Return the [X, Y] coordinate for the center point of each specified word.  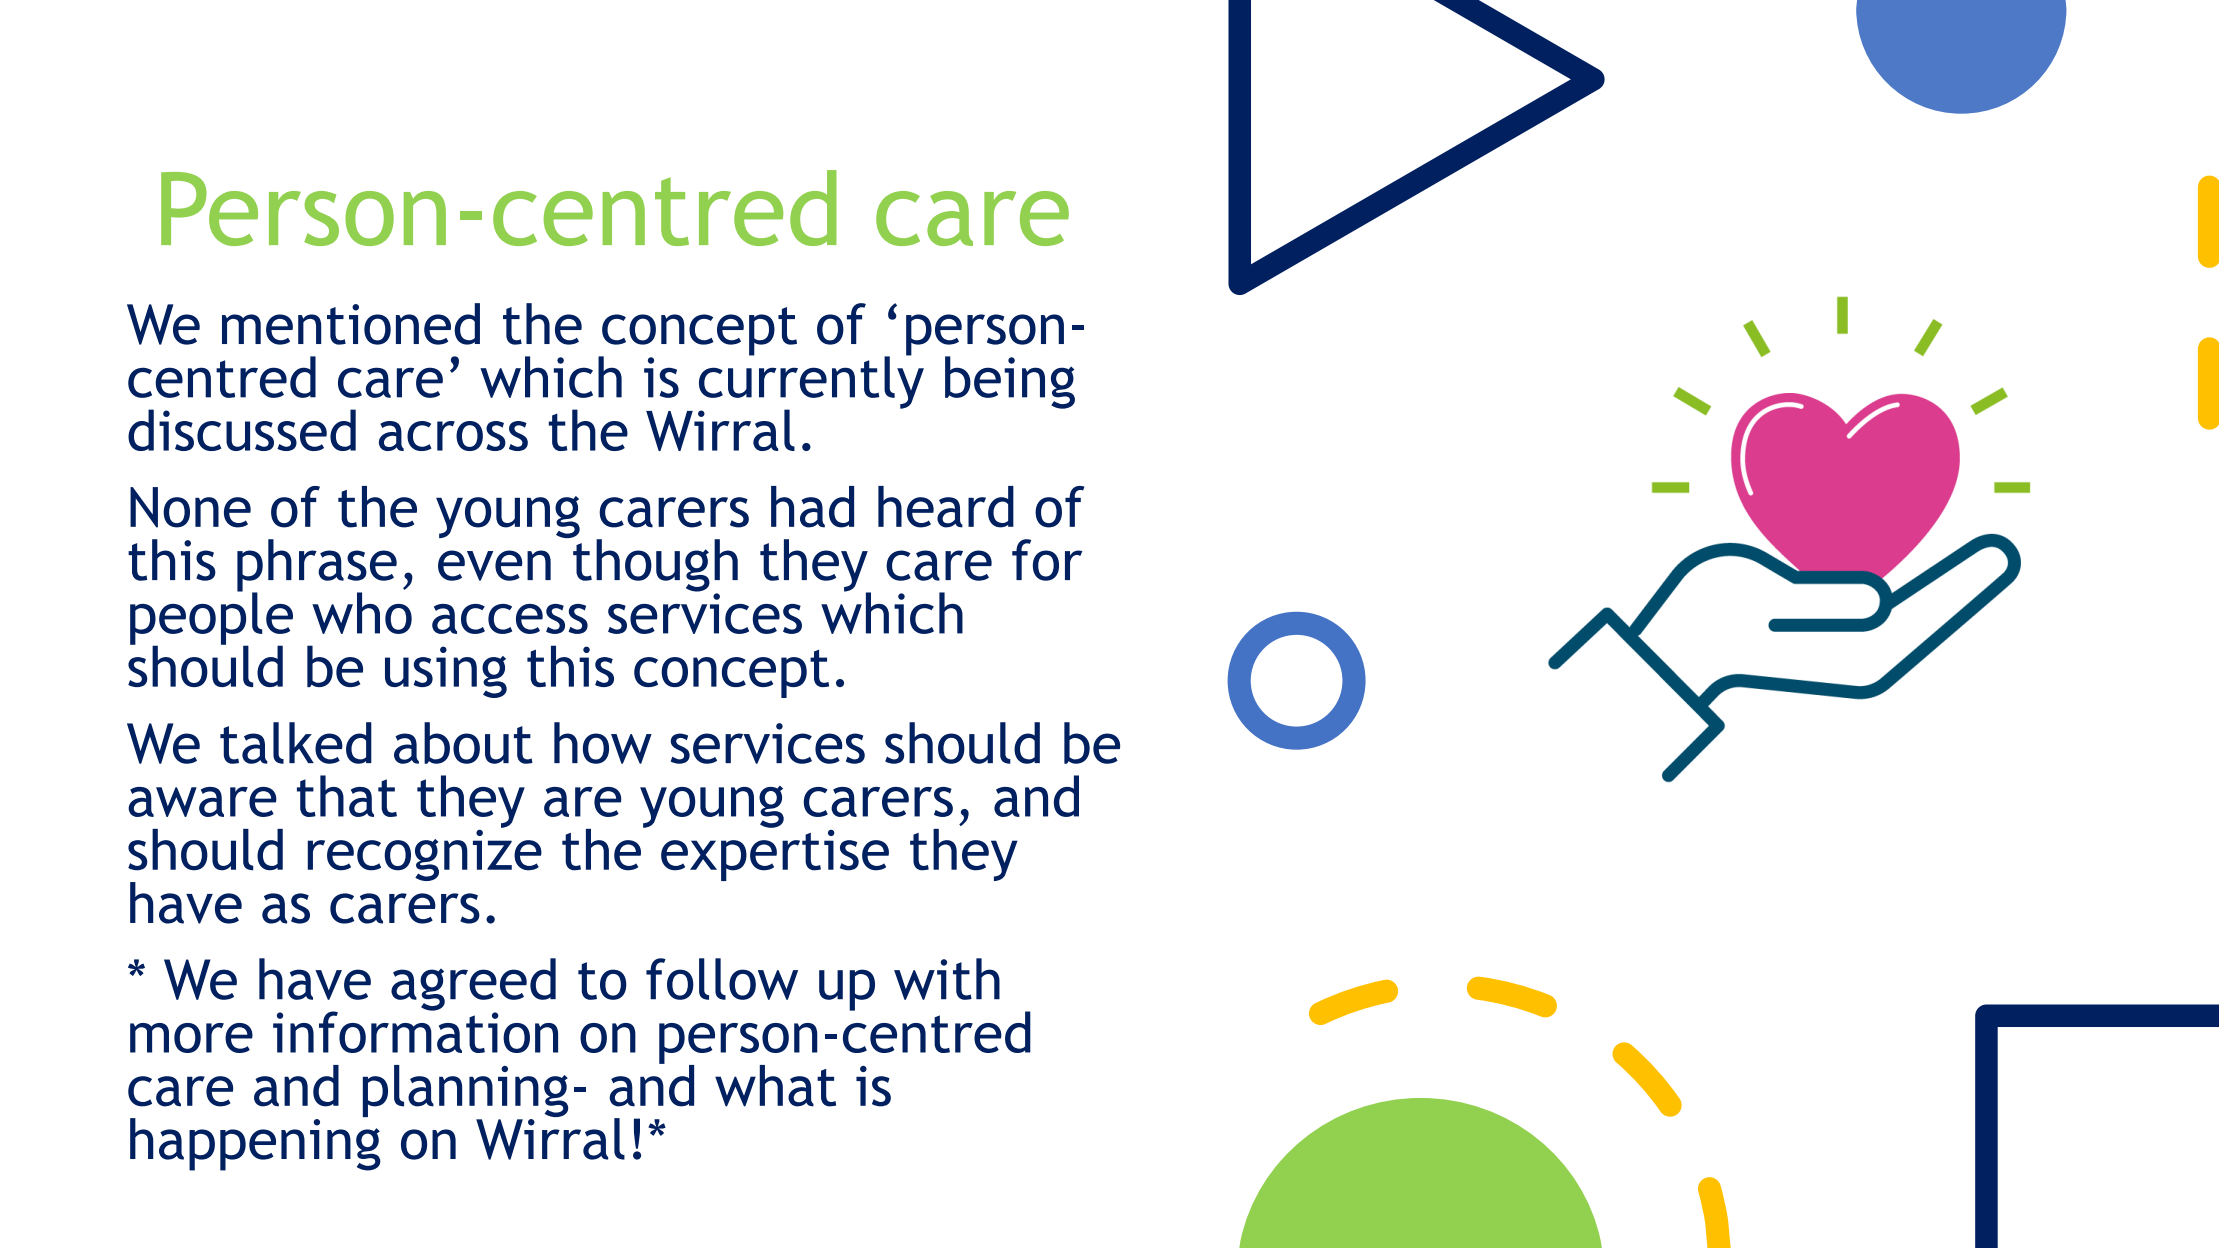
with [947, 979]
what [775, 1086]
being [1010, 382]
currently [811, 382]
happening [255, 1143]
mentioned [351, 324]
